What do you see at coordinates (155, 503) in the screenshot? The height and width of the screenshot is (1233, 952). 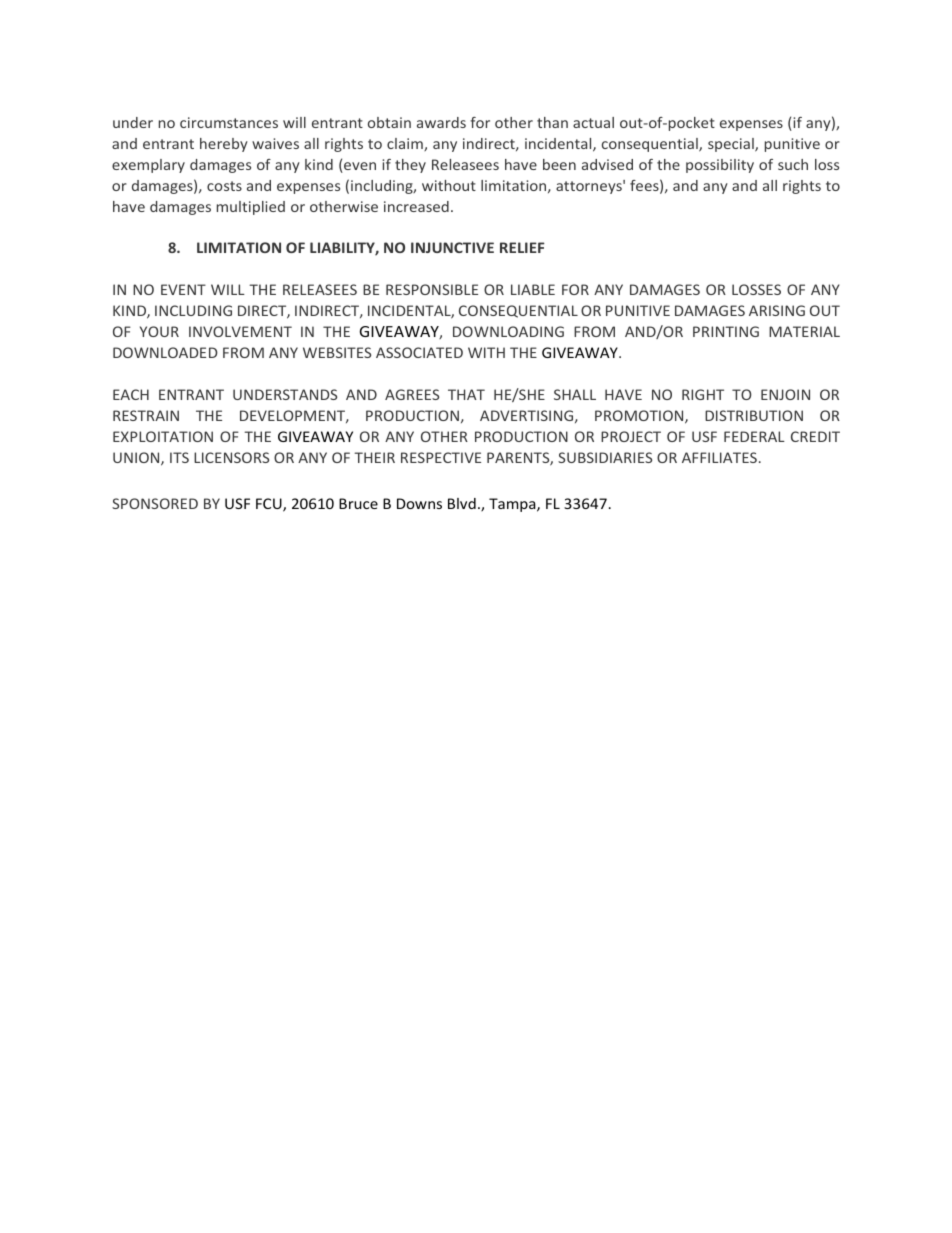 I see `SPONSORED` at bounding box center [155, 503].
